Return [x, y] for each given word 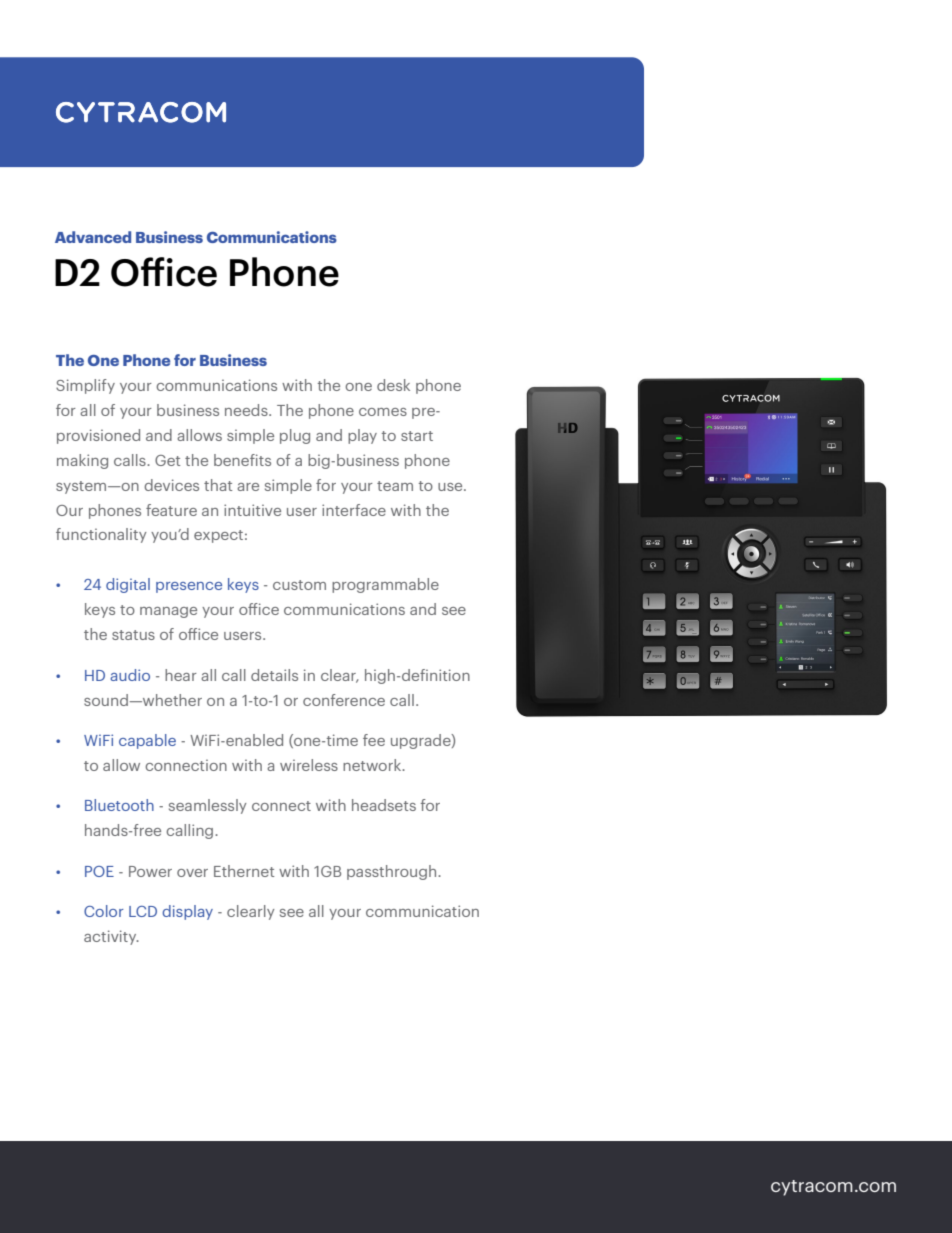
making [82, 461]
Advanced [93, 237]
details [274, 675]
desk [393, 385]
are [248, 487]
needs [247, 410]
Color [104, 911]
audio [130, 675]
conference [344, 700]
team [395, 486]
